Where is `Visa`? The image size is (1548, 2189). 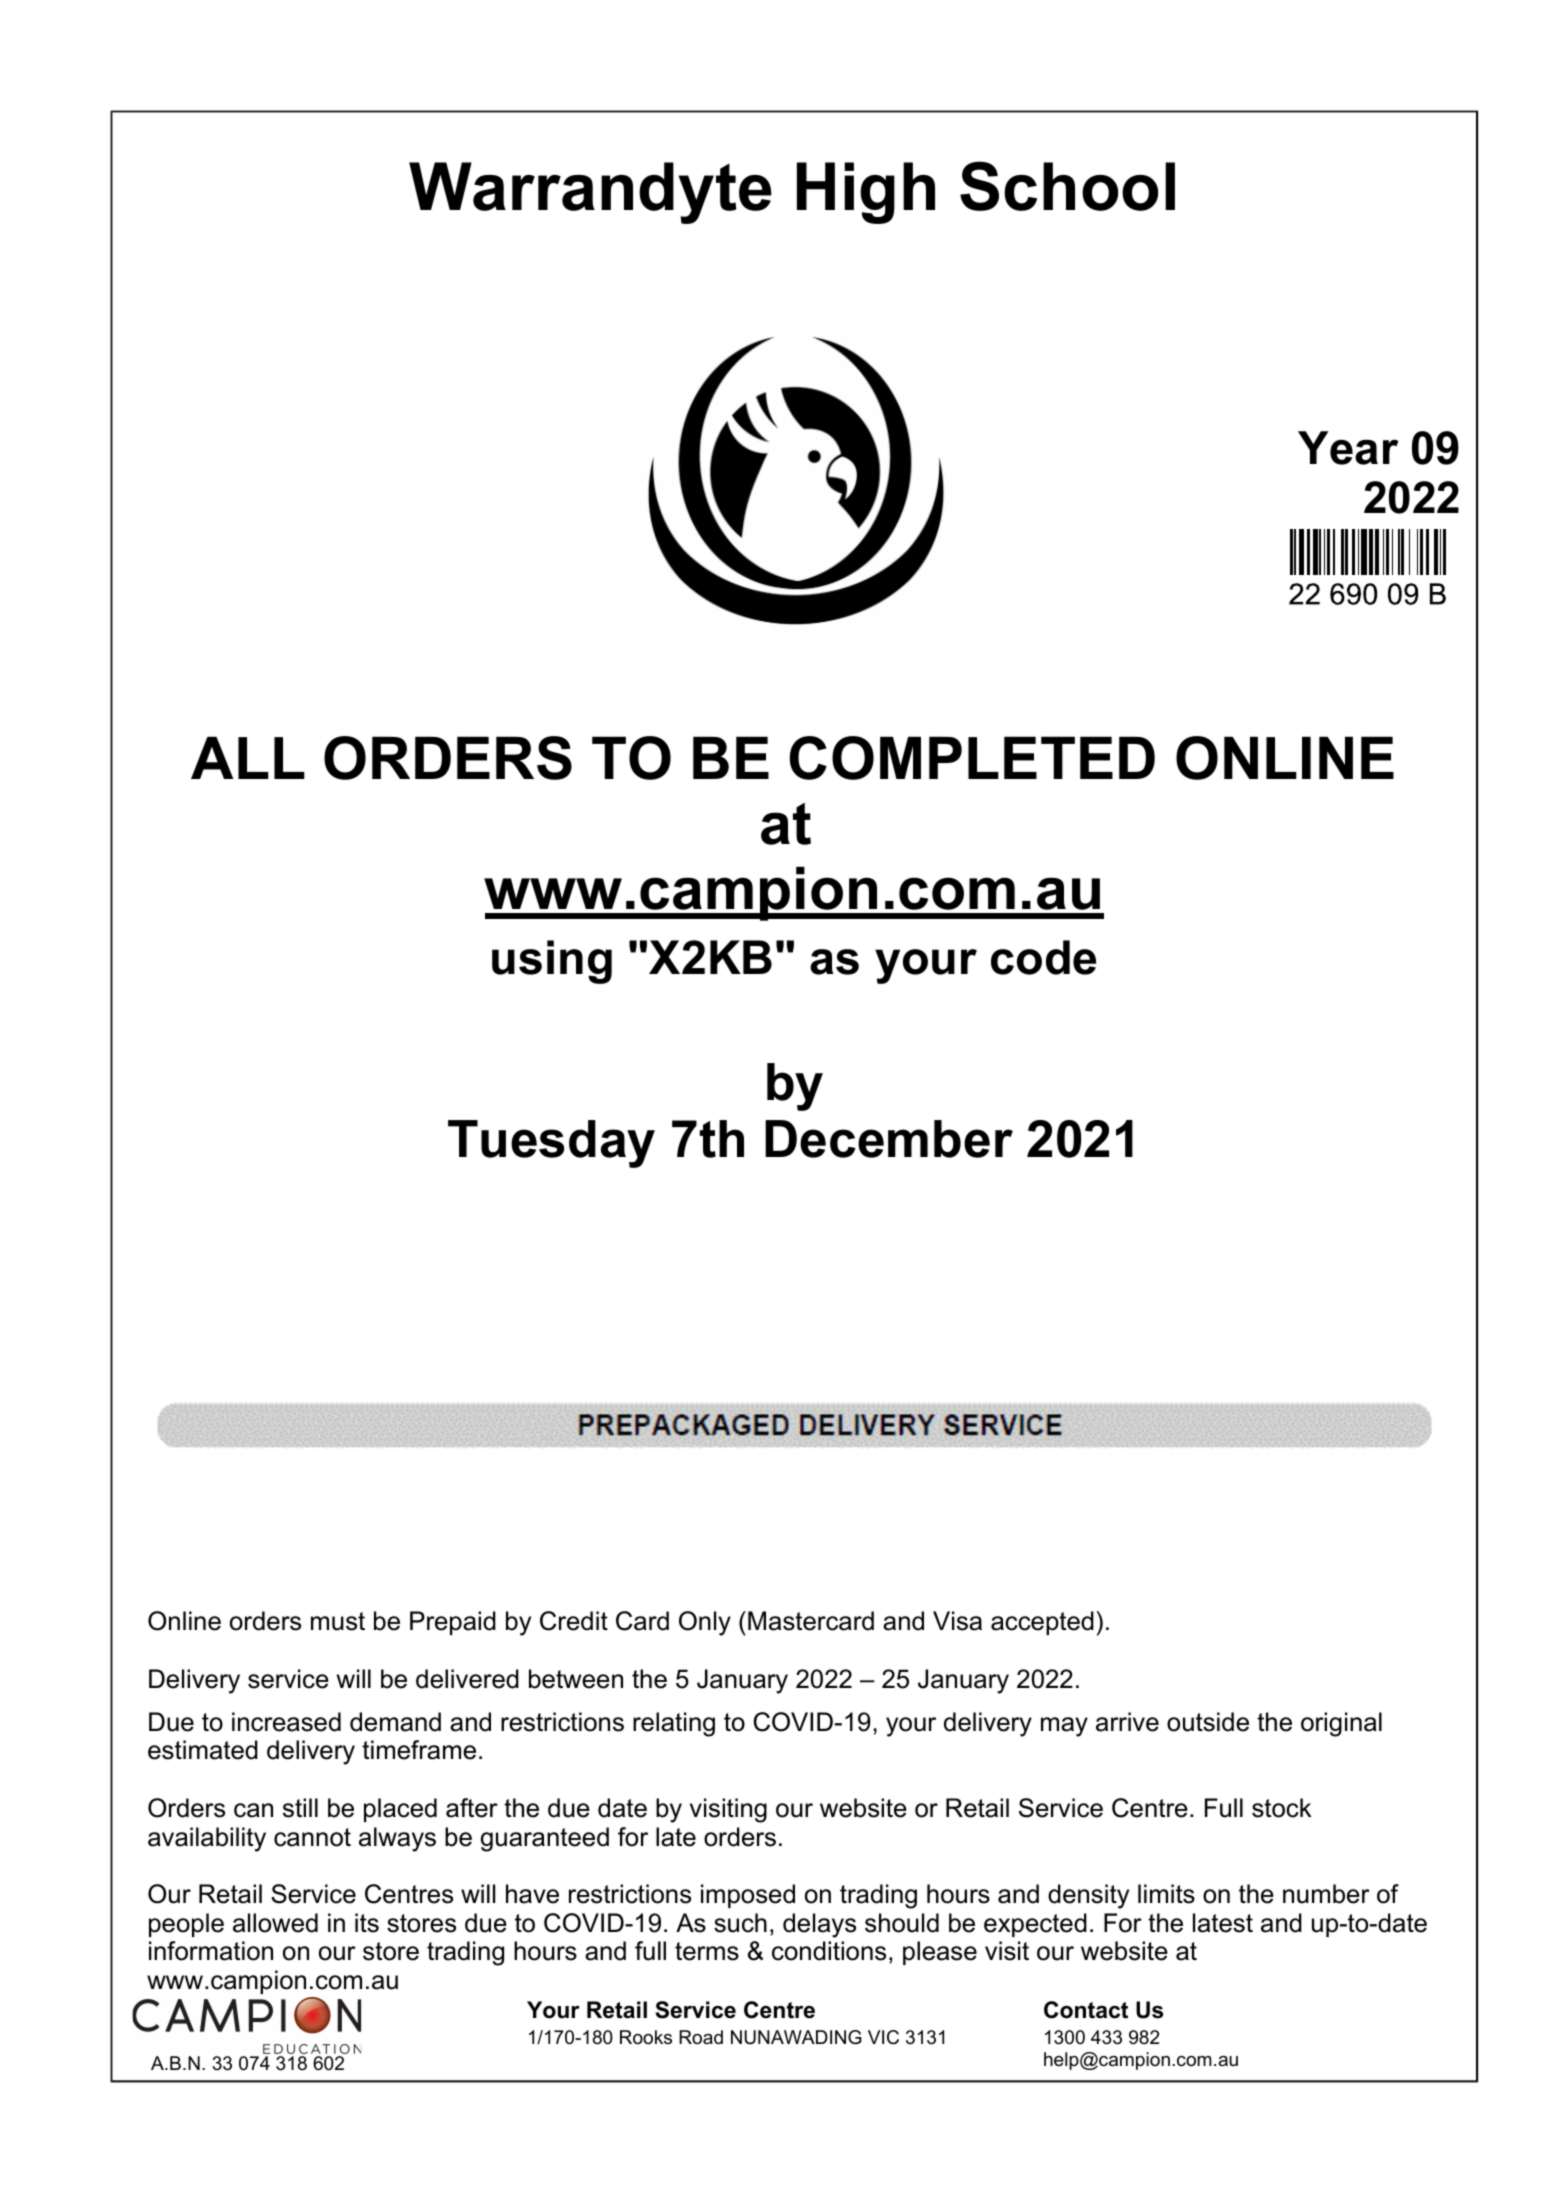 Visa is located at coordinates (957, 1621).
